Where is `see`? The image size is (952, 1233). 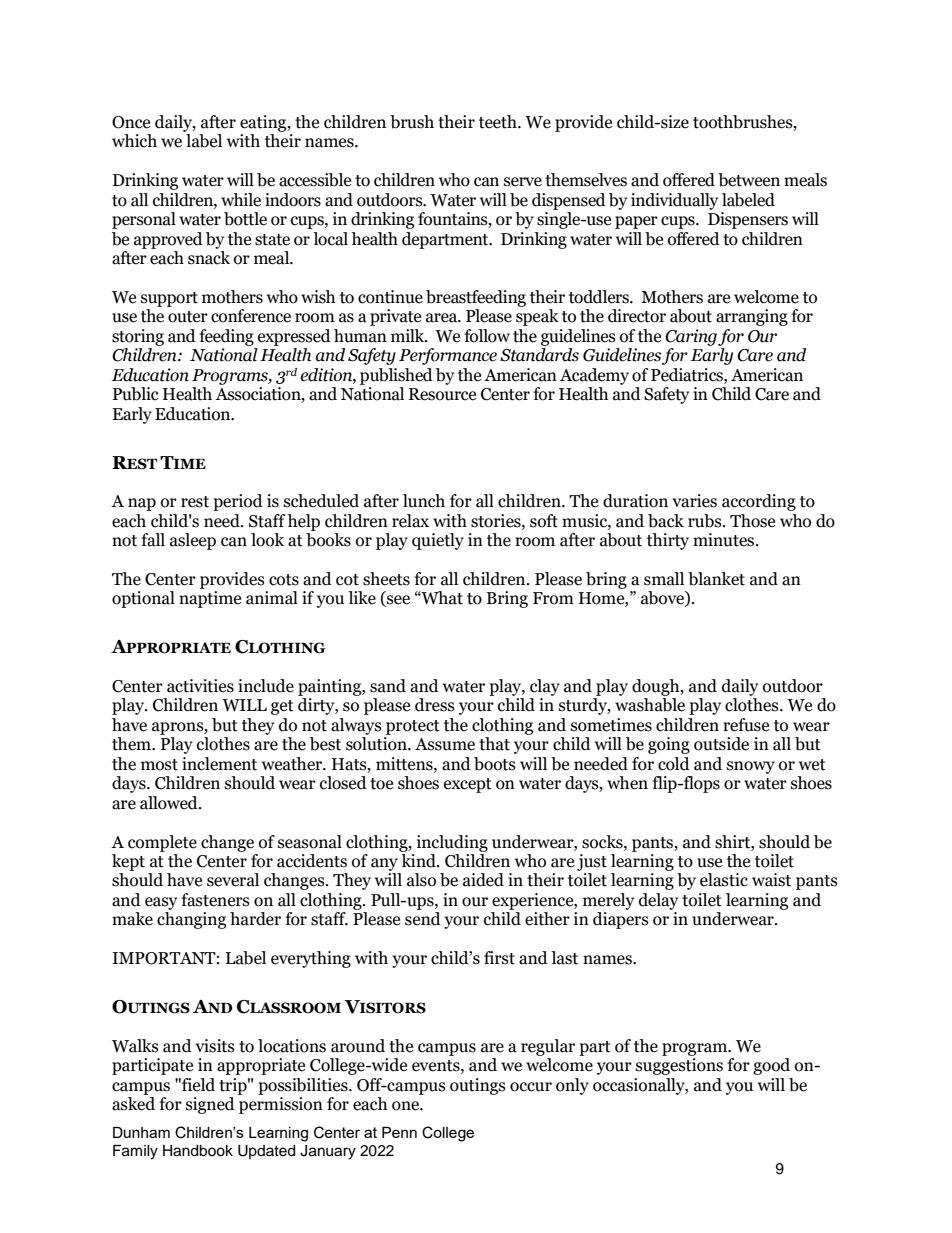 see is located at coordinates (397, 601).
